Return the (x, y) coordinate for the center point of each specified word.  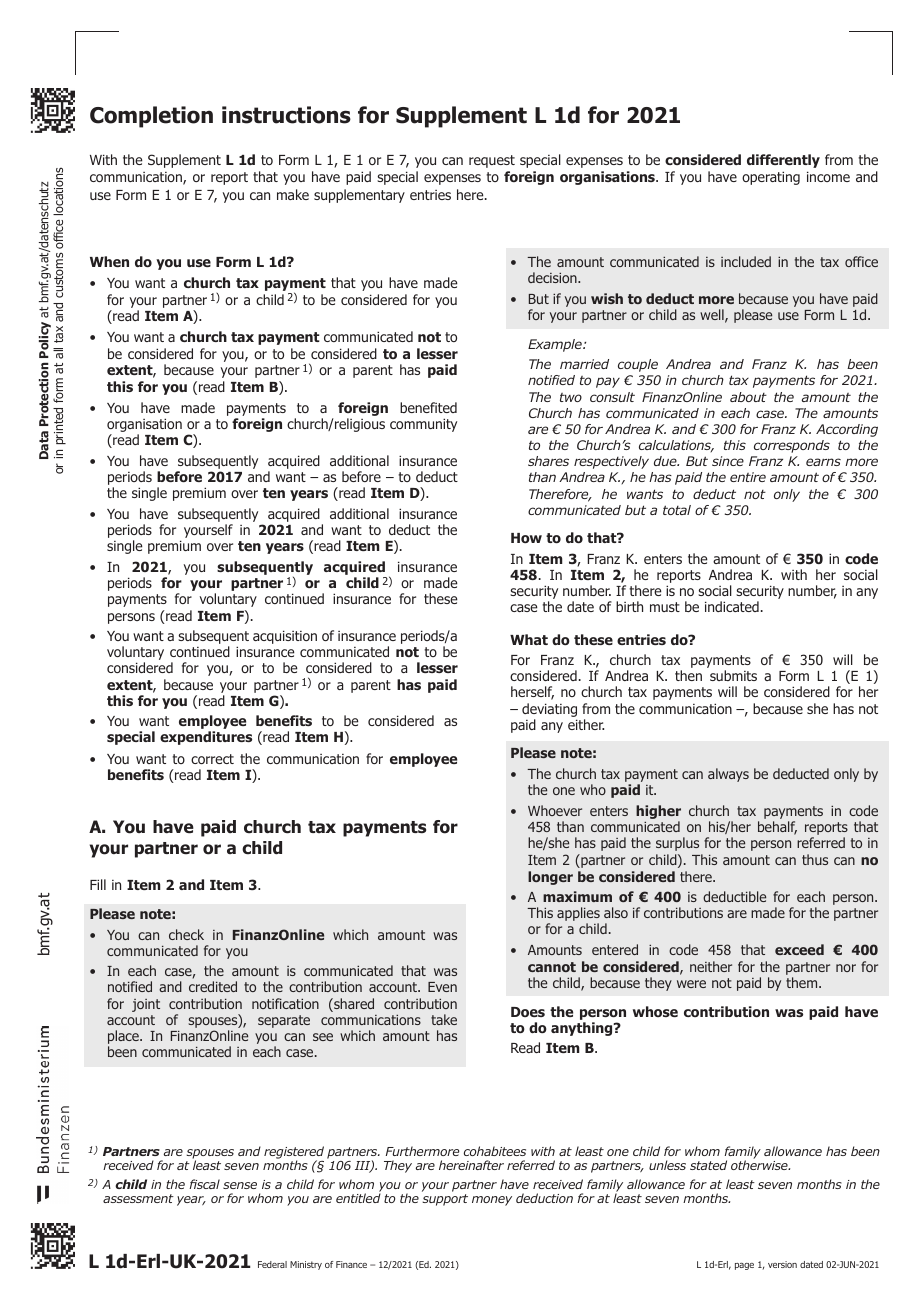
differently (783, 161)
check (186, 934)
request (492, 161)
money (492, 1201)
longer (550, 878)
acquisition (285, 637)
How (526, 538)
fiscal (204, 1184)
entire (748, 477)
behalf (777, 828)
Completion (151, 117)
